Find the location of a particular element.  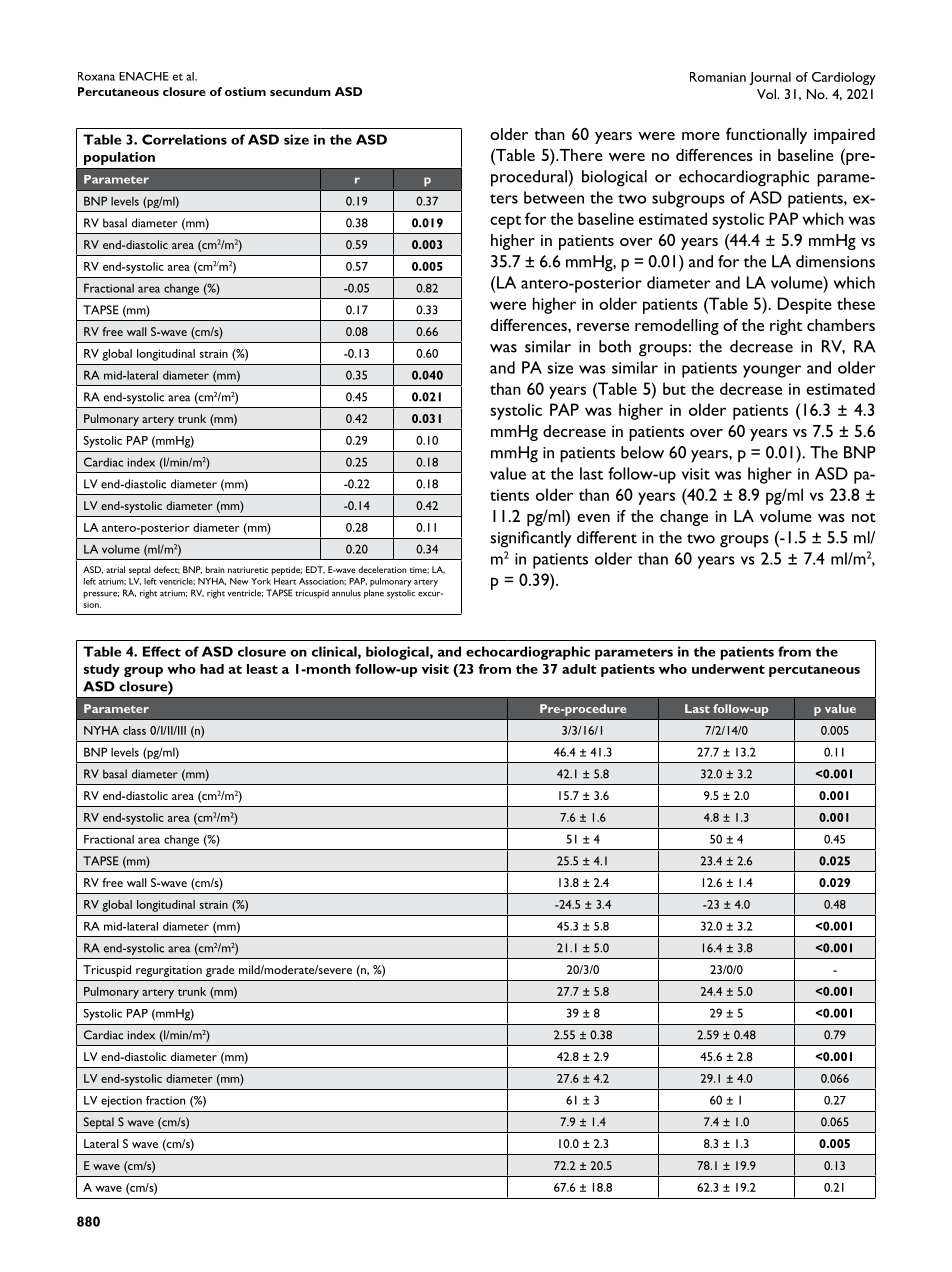

brain is located at coordinates (215, 569).
